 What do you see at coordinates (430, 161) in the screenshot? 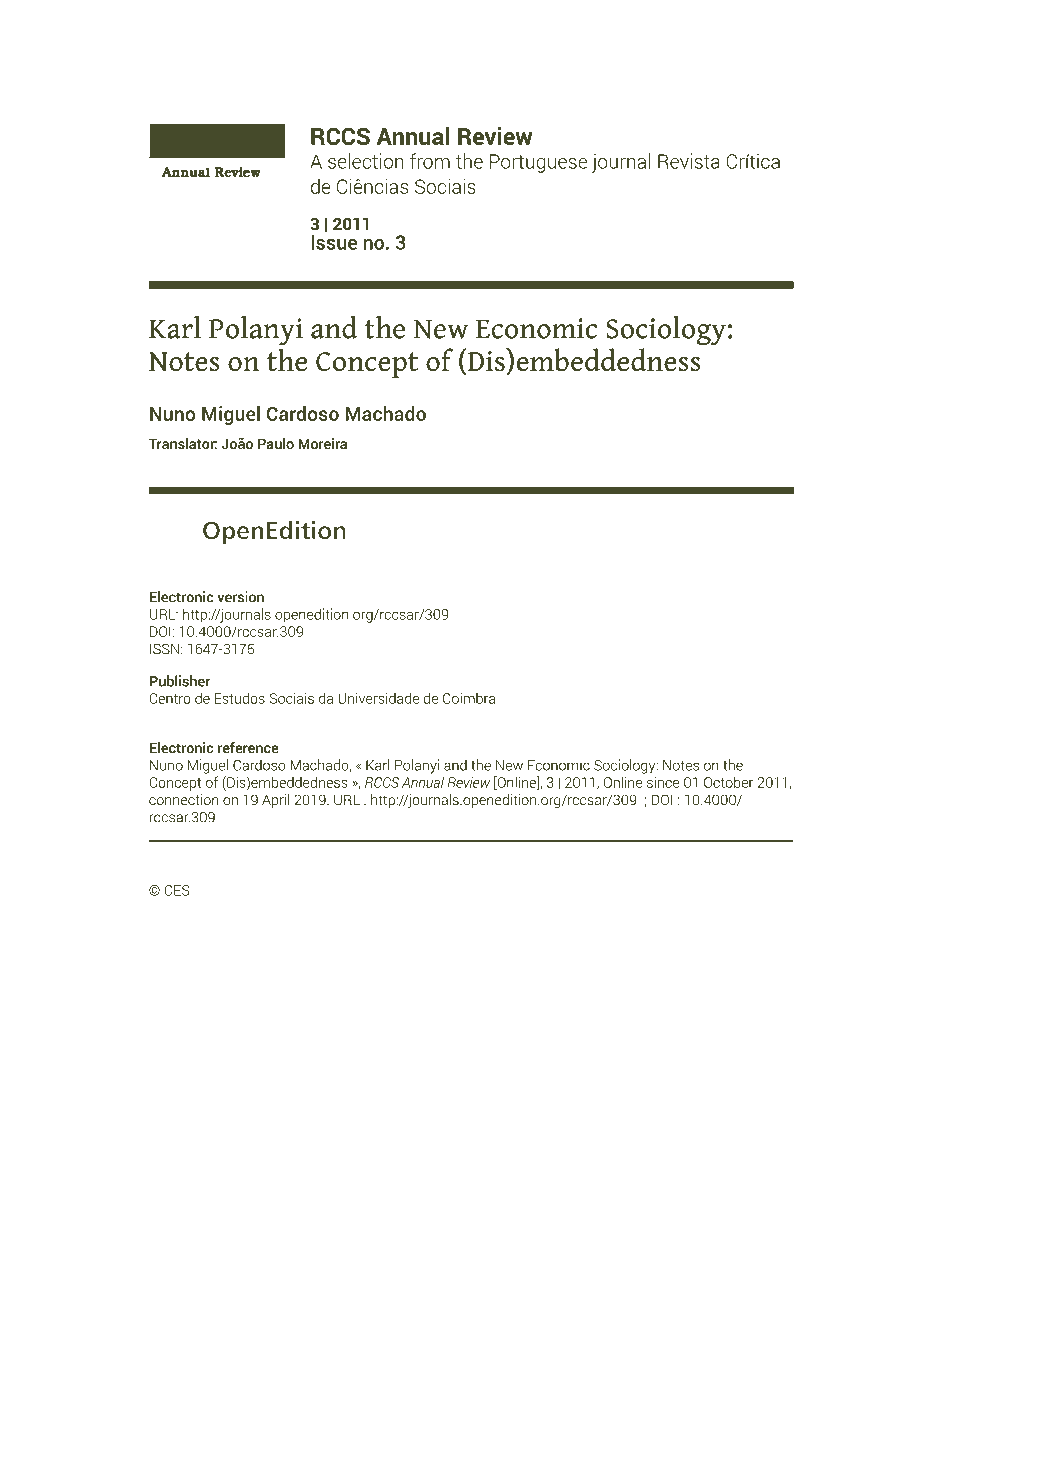
I see `from` at bounding box center [430, 161].
